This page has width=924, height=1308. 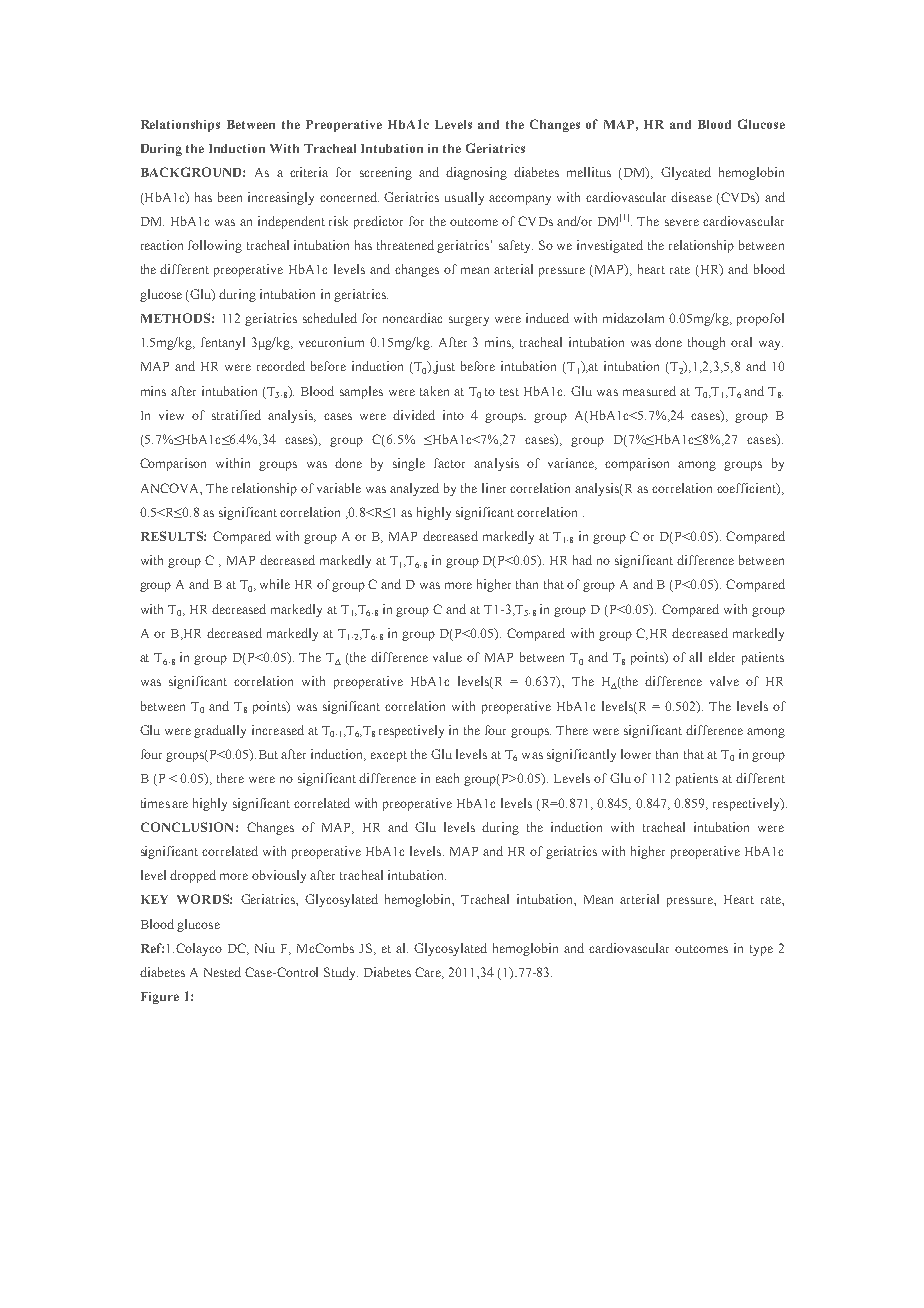 What do you see at coordinates (447, 657) in the page?
I see `value` at bounding box center [447, 657].
